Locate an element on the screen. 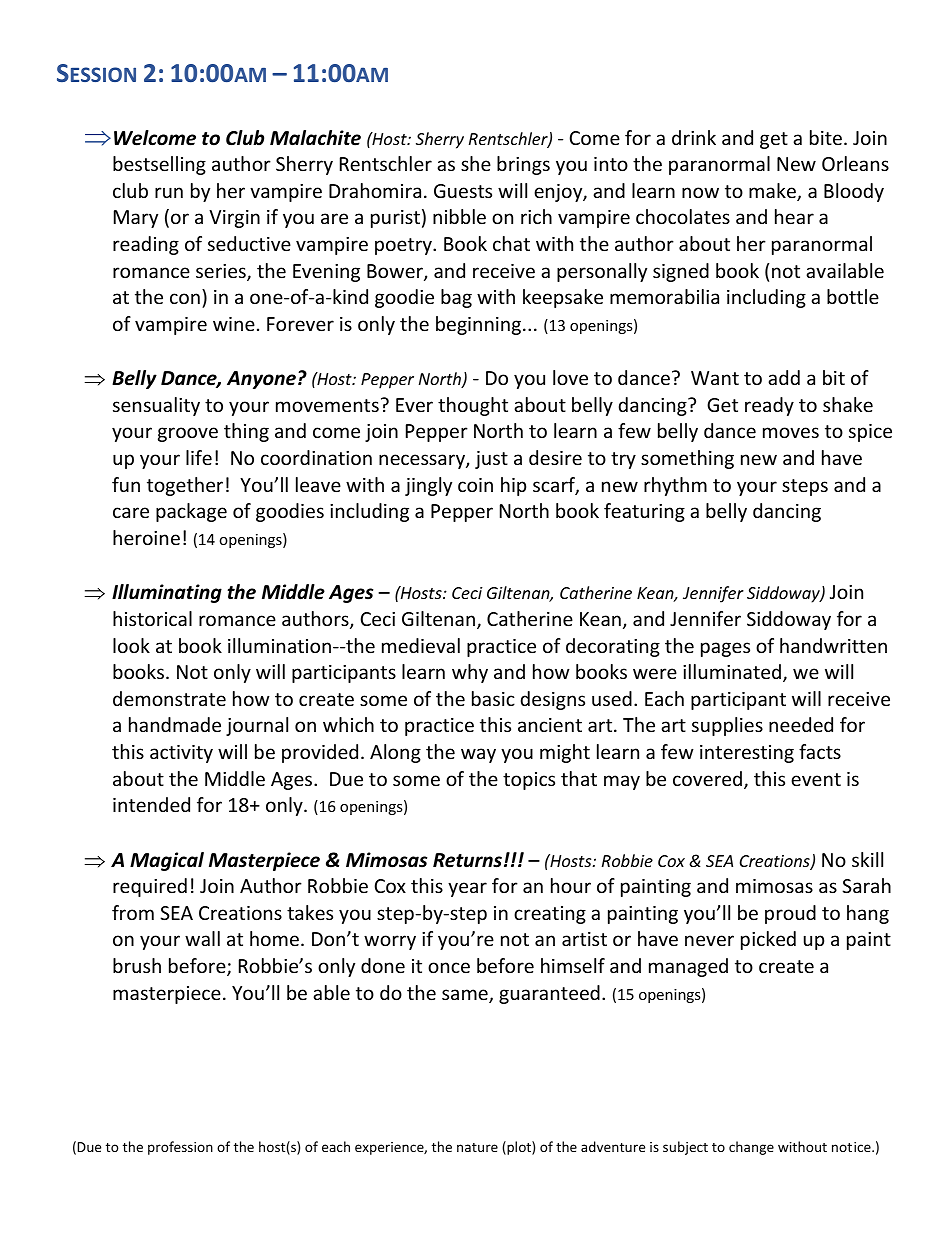  profession is located at coordinates (180, 1148).
